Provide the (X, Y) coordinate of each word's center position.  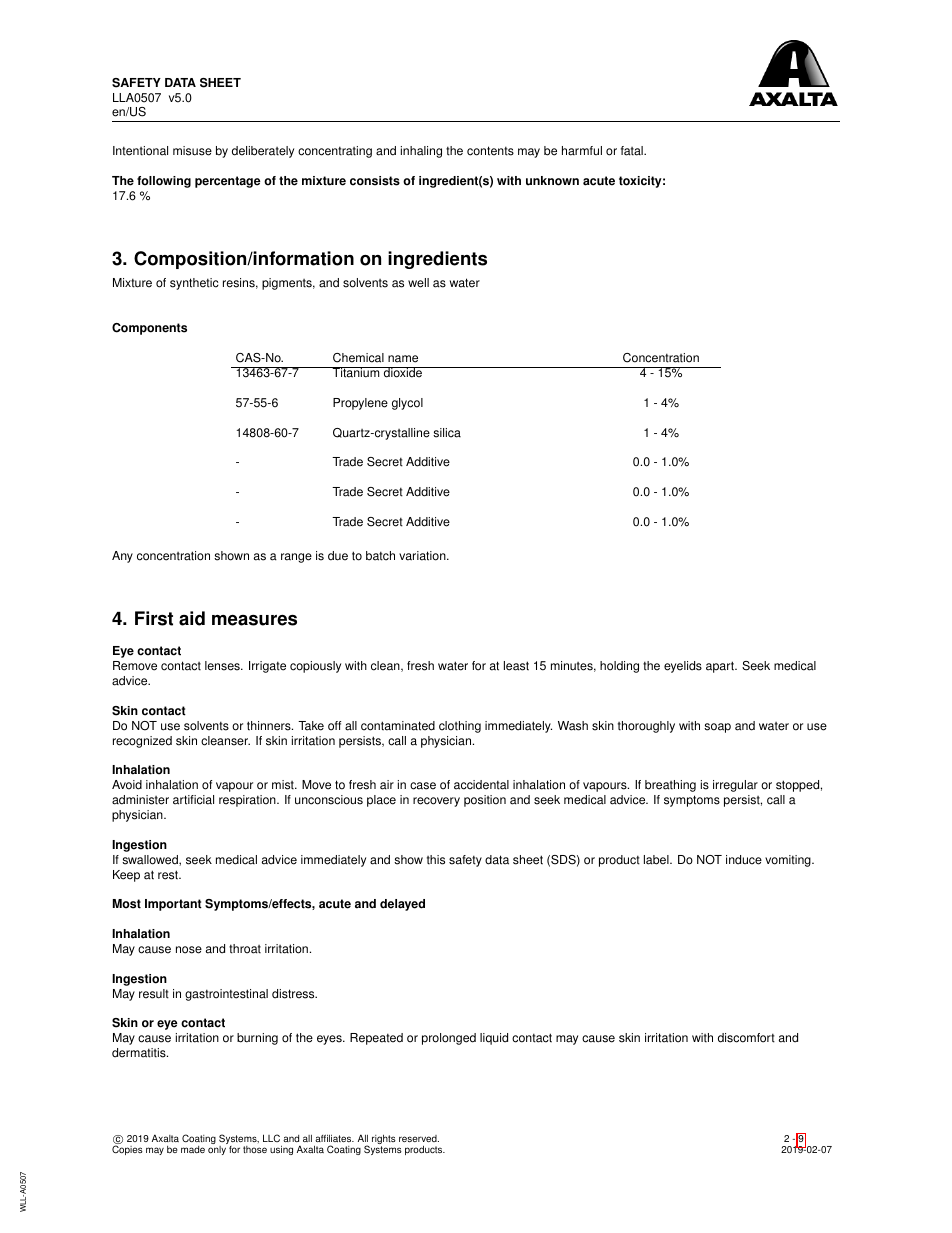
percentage (228, 182)
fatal (633, 151)
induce (744, 860)
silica (447, 433)
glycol (407, 404)
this (436, 860)
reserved (419, 1139)
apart (721, 667)
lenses (223, 666)
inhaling (421, 152)
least (516, 666)
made (193, 1149)
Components (149, 329)
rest (169, 875)
